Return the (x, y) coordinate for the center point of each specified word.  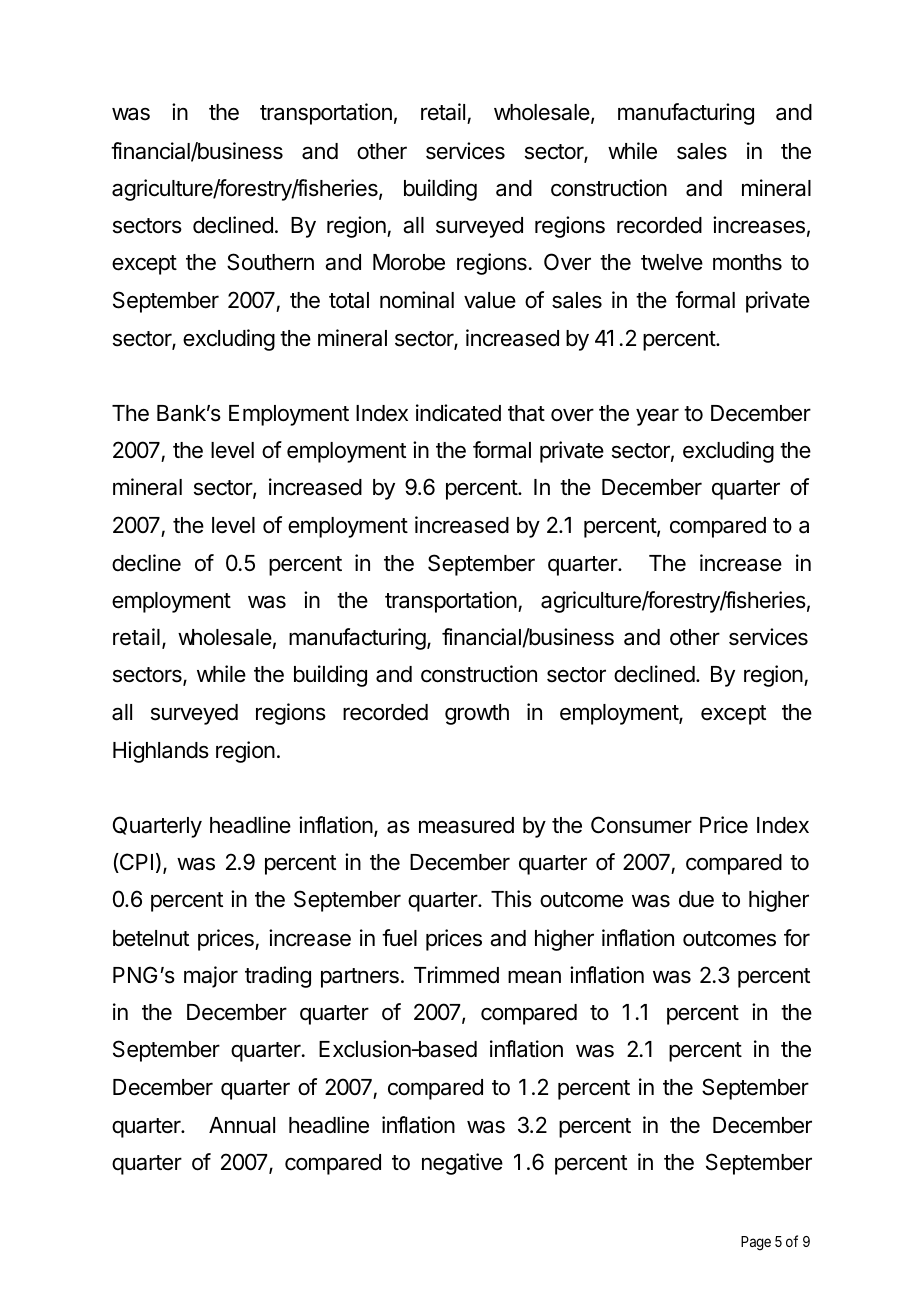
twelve (672, 262)
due (696, 899)
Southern (270, 262)
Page (756, 1243)
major (211, 977)
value (490, 300)
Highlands (161, 752)
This (511, 899)
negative (462, 1164)
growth (477, 714)
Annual (242, 1125)
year (657, 417)
